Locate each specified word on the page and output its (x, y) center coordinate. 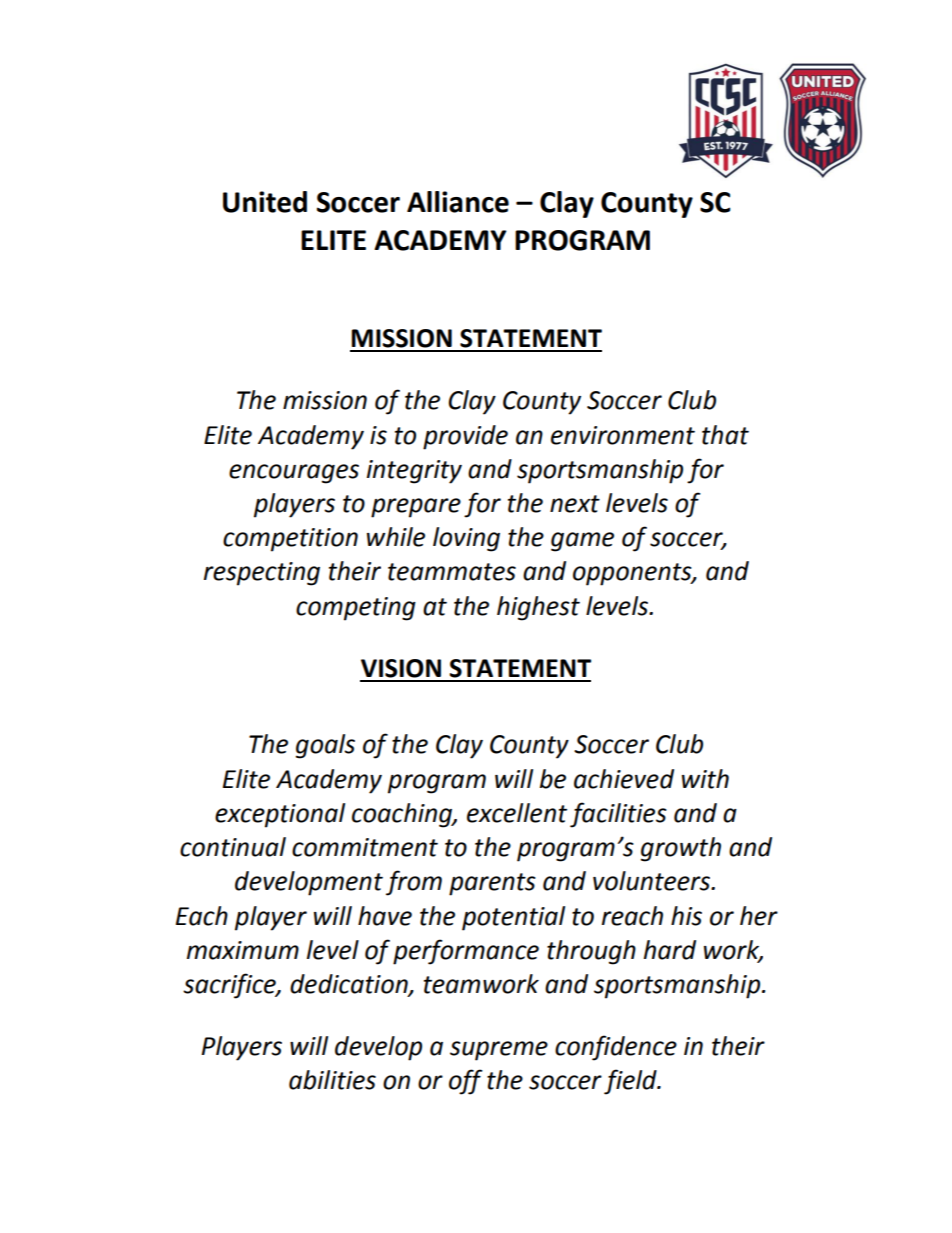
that (725, 435)
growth (681, 849)
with (705, 779)
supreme (499, 1051)
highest (538, 608)
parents (492, 884)
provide (465, 437)
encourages (294, 474)
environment (623, 435)
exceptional (280, 815)
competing (356, 609)
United (265, 202)
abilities (332, 1080)
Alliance (458, 202)
